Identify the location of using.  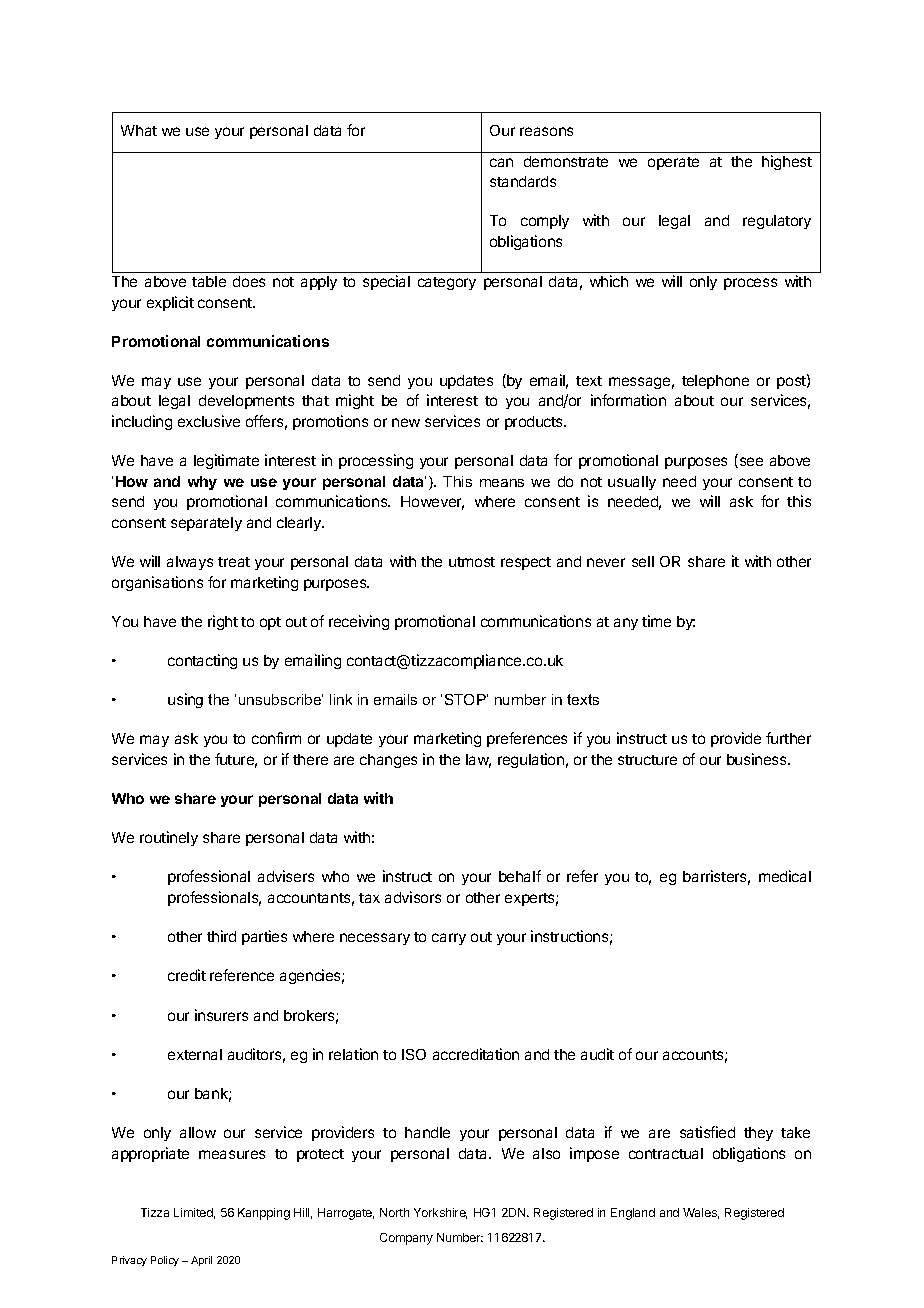
(185, 700).
